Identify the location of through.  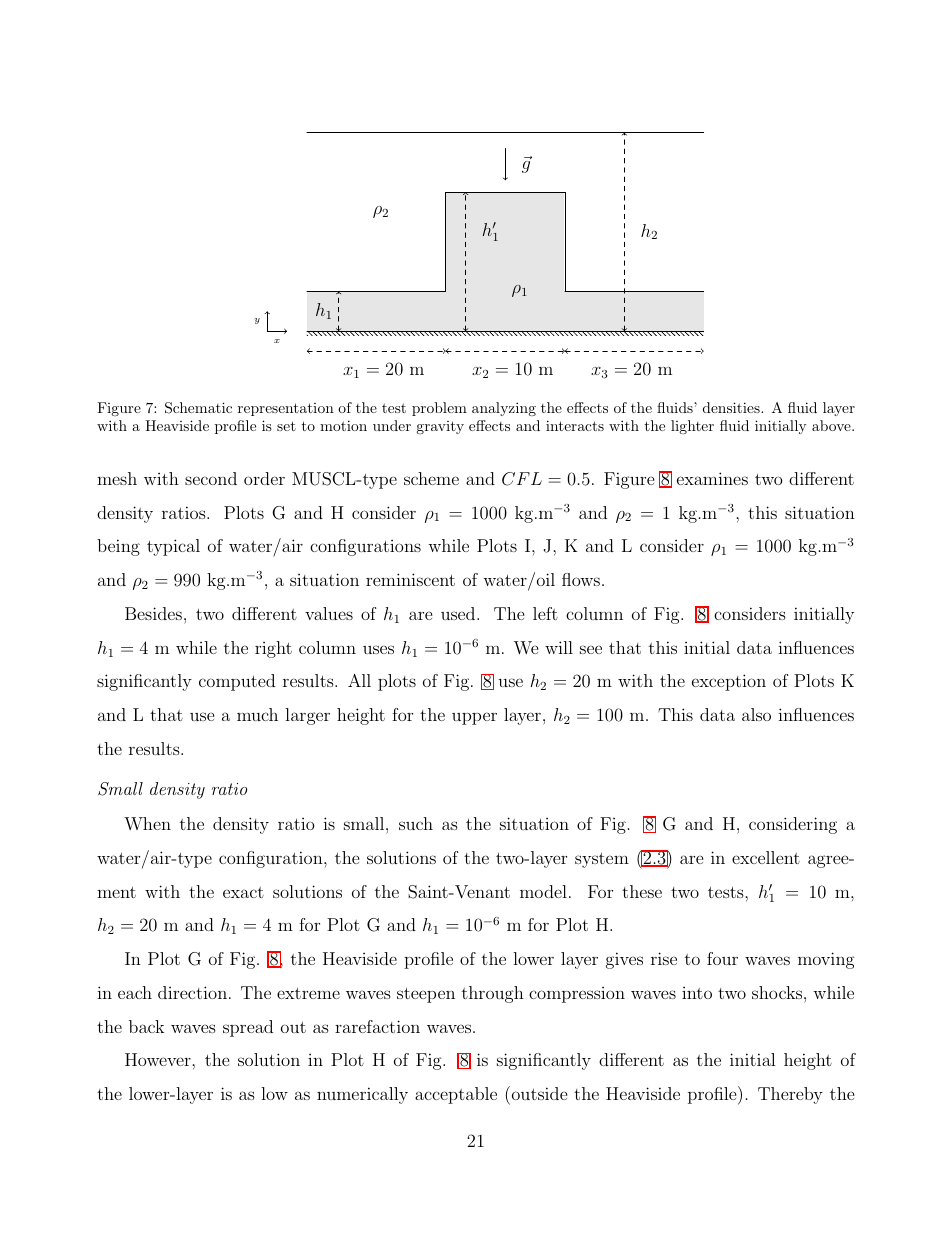
(493, 994).
